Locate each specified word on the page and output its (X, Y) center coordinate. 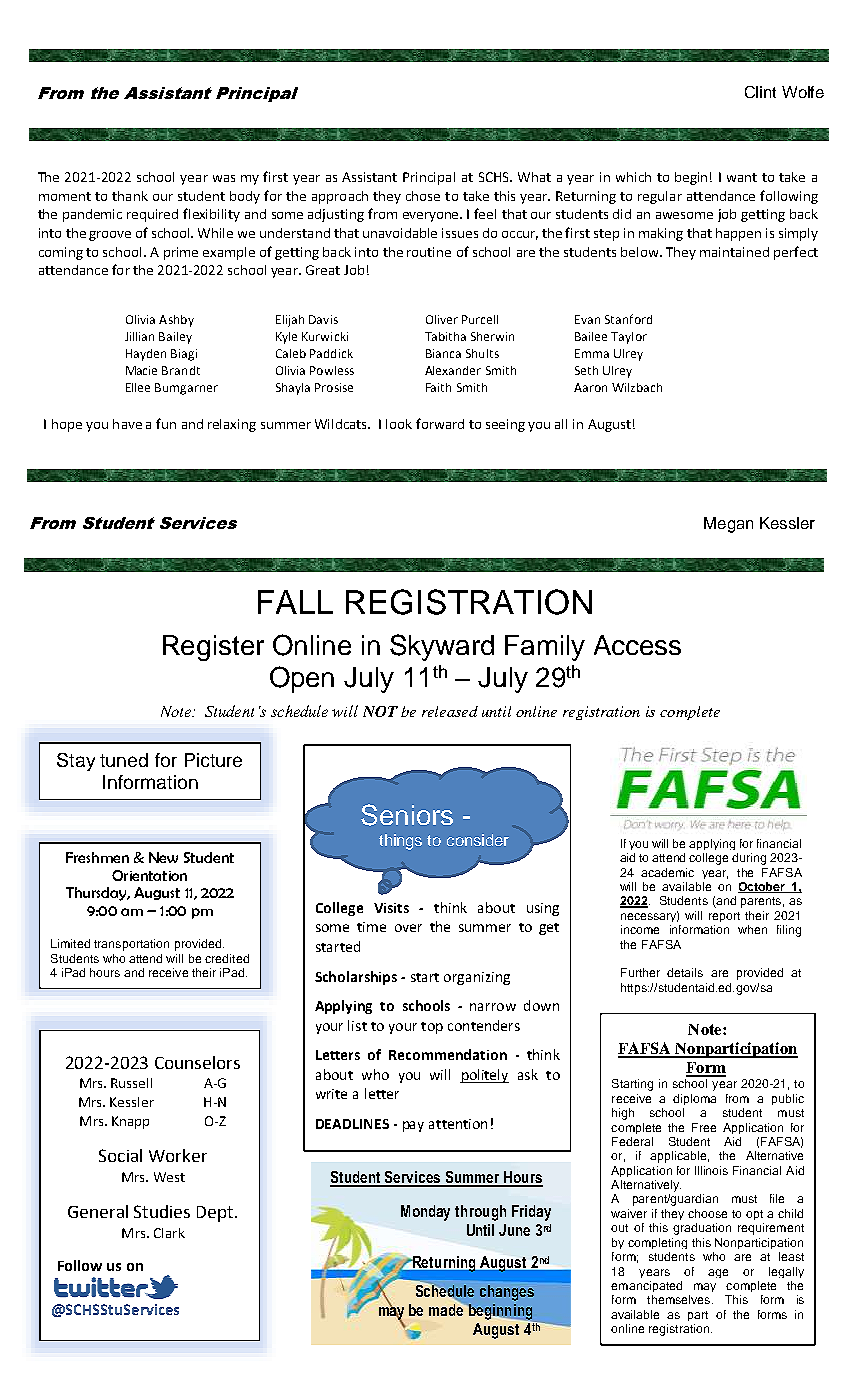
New (163, 857)
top (432, 1028)
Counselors (197, 1062)
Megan (728, 525)
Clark (169, 1233)
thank (130, 196)
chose (423, 196)
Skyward (442, 647)
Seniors (407, 815)
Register (213, 648)
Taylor (629, 338)
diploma (694, 1099)
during (749, 859)
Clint (760, 92)
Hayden (146, 355)
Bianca (443, 353)
